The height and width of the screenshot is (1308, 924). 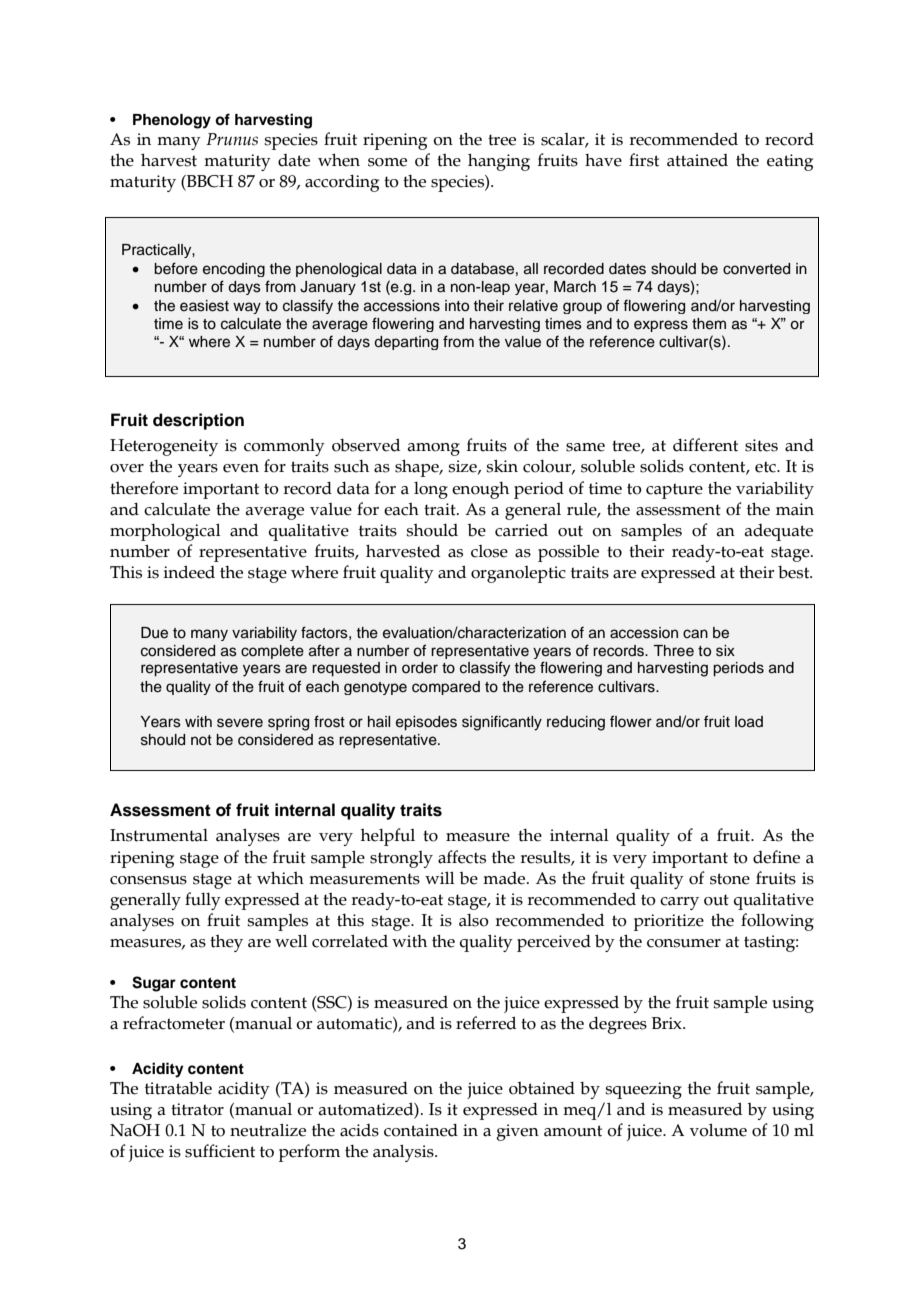 What do you see at coordinates (433, 449) in the screenshot?
I see `among` at bounding box center [433, 449].
